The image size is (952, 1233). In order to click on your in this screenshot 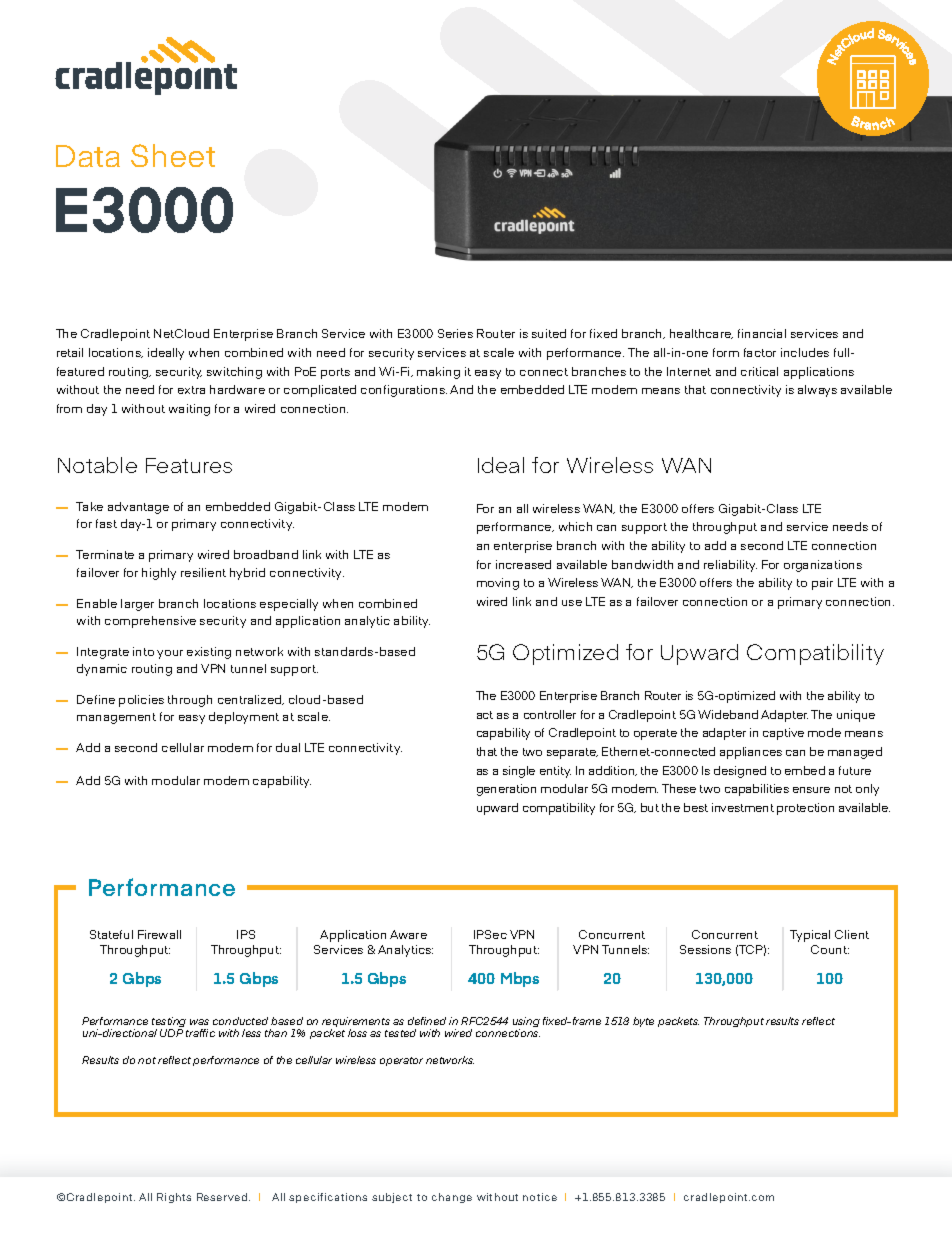, I will do `click(170, 654)`.
